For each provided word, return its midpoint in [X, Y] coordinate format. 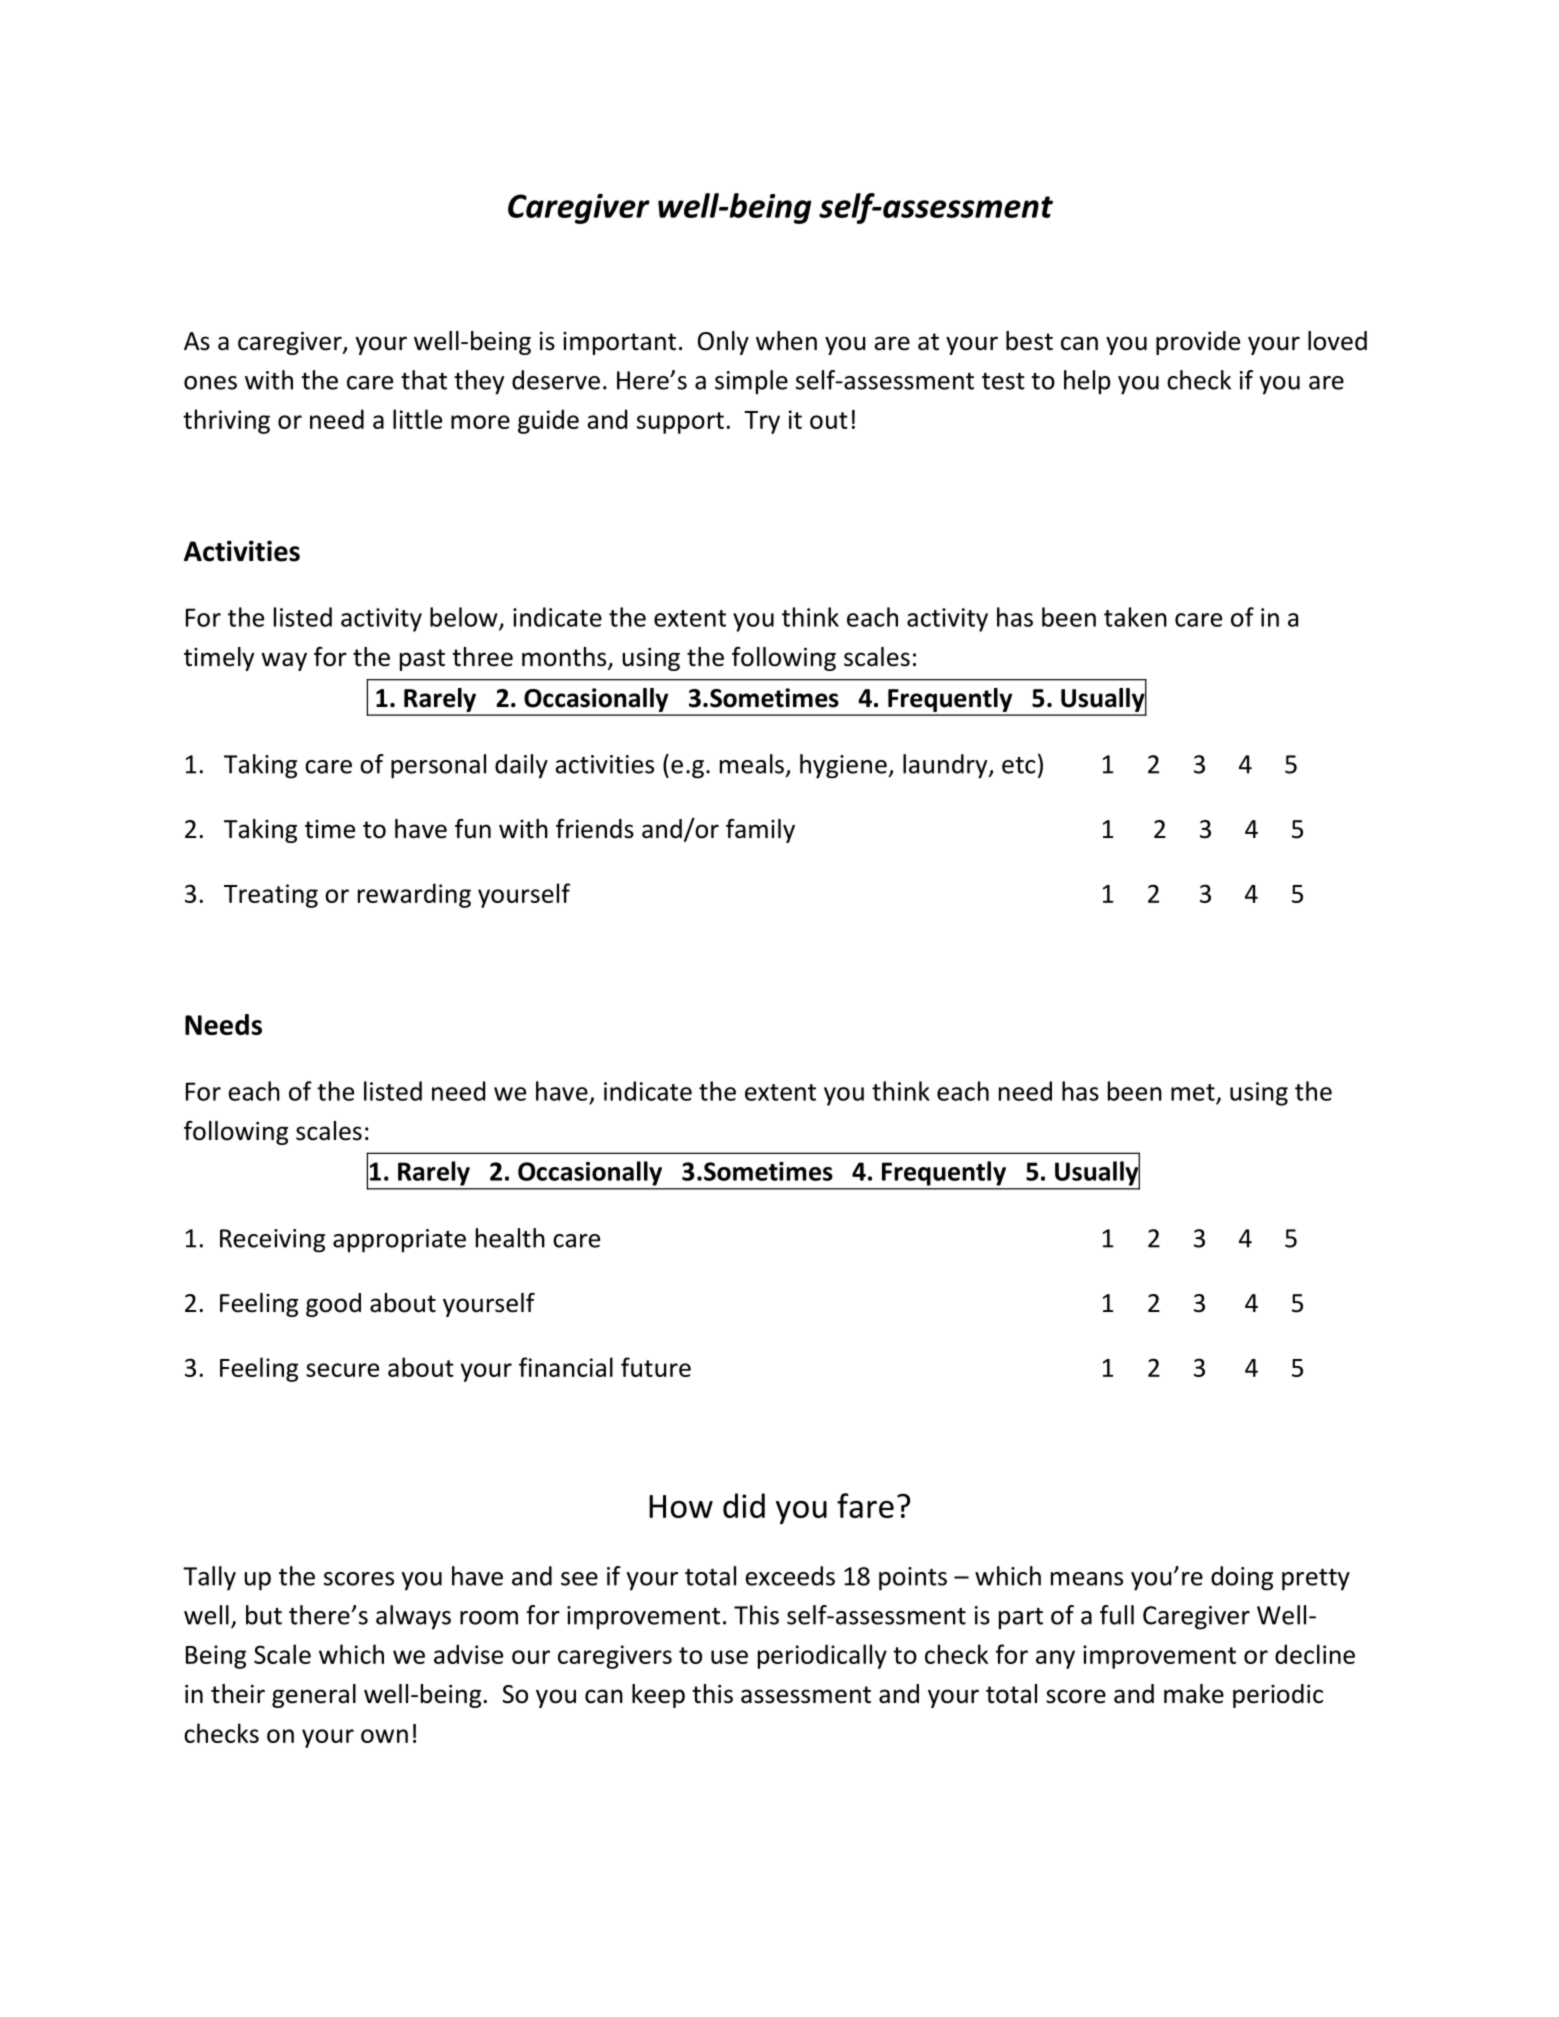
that [424, 380]
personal [438, 766]
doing [1242, 1578]
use [729, 1657]
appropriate [399, 1241]
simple [751, 382]
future [656, 1367]
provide [1198, 343]
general [314, 1696]
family [760, 831]
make [1194, 1694]
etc [1018, 765]
